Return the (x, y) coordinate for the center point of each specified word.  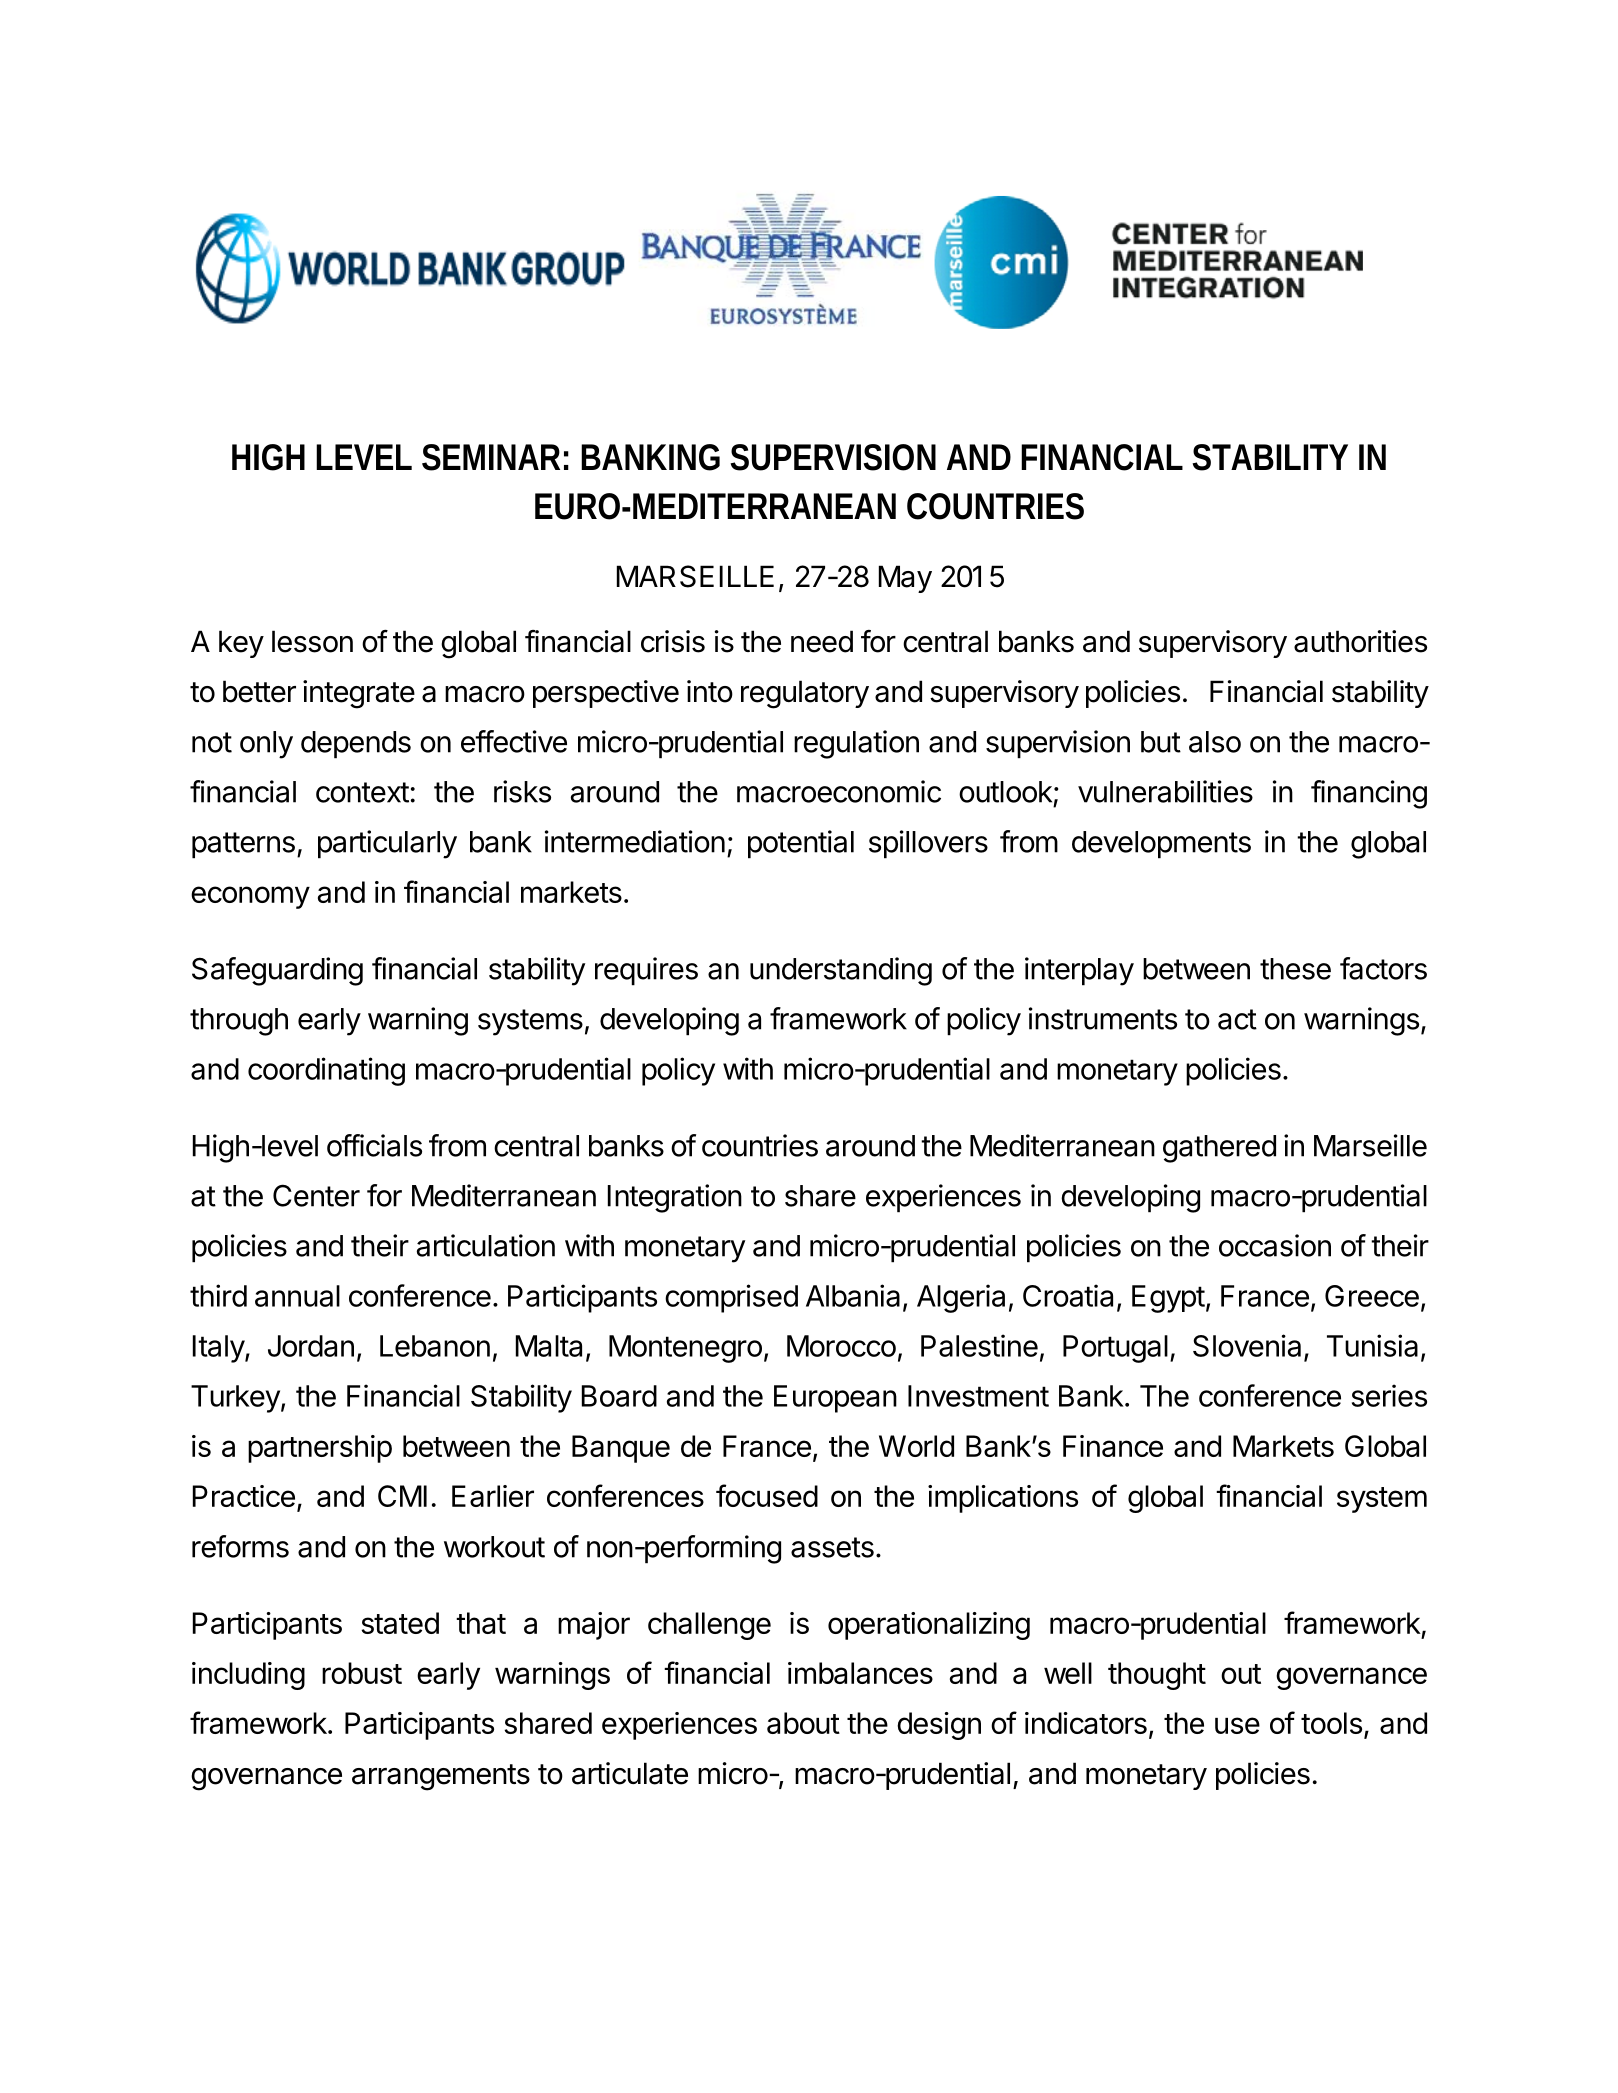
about (803, 1723)
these (1295, 969)
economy (250, 897)
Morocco (841, 1346)
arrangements (441, 1777)
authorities (1360, 641)
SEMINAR (491, 457)
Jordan (311, 1346)
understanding (841, 971)
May (905, 579)
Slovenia (1247, 1345)
